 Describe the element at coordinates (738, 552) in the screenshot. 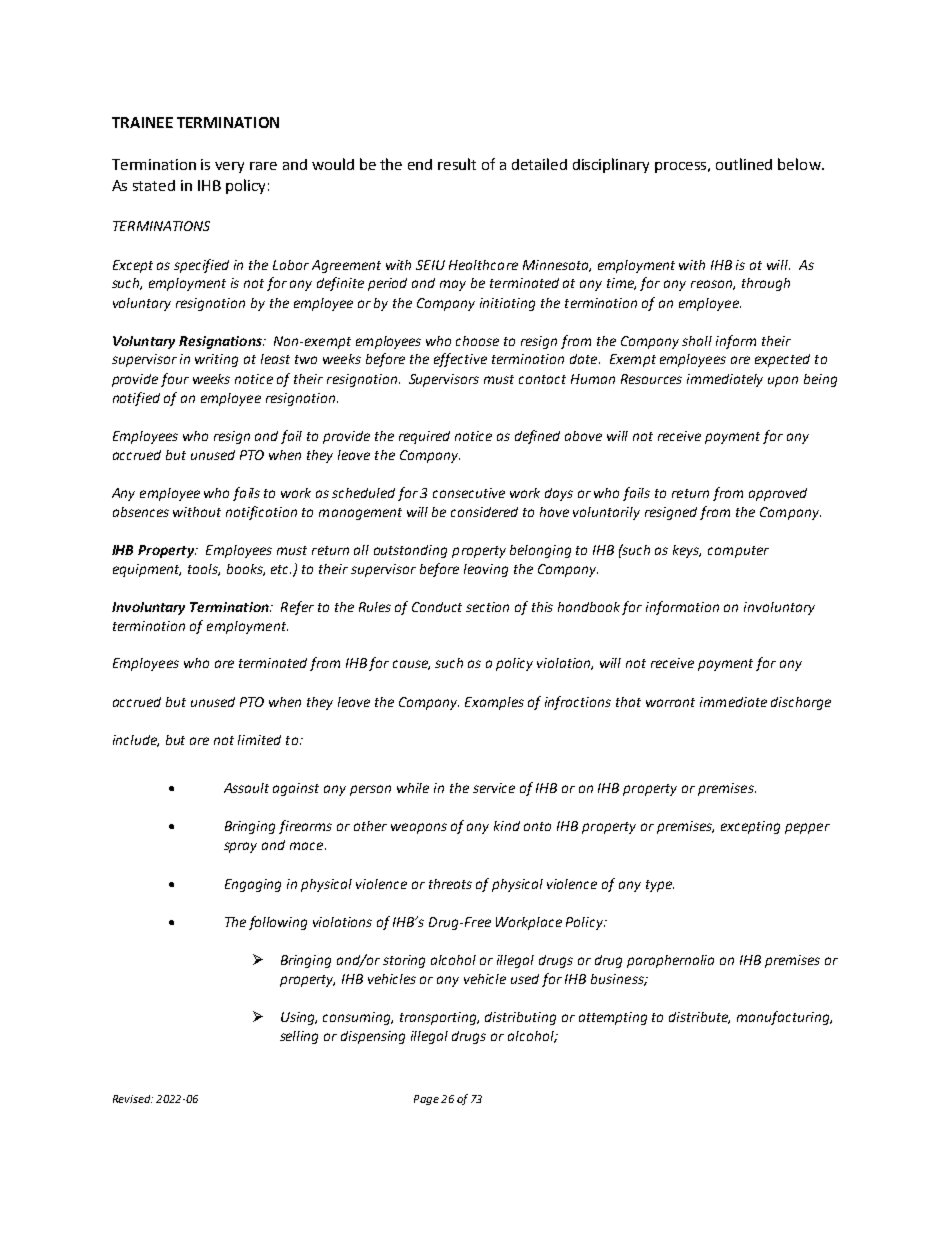

I see `computer` at that location.
